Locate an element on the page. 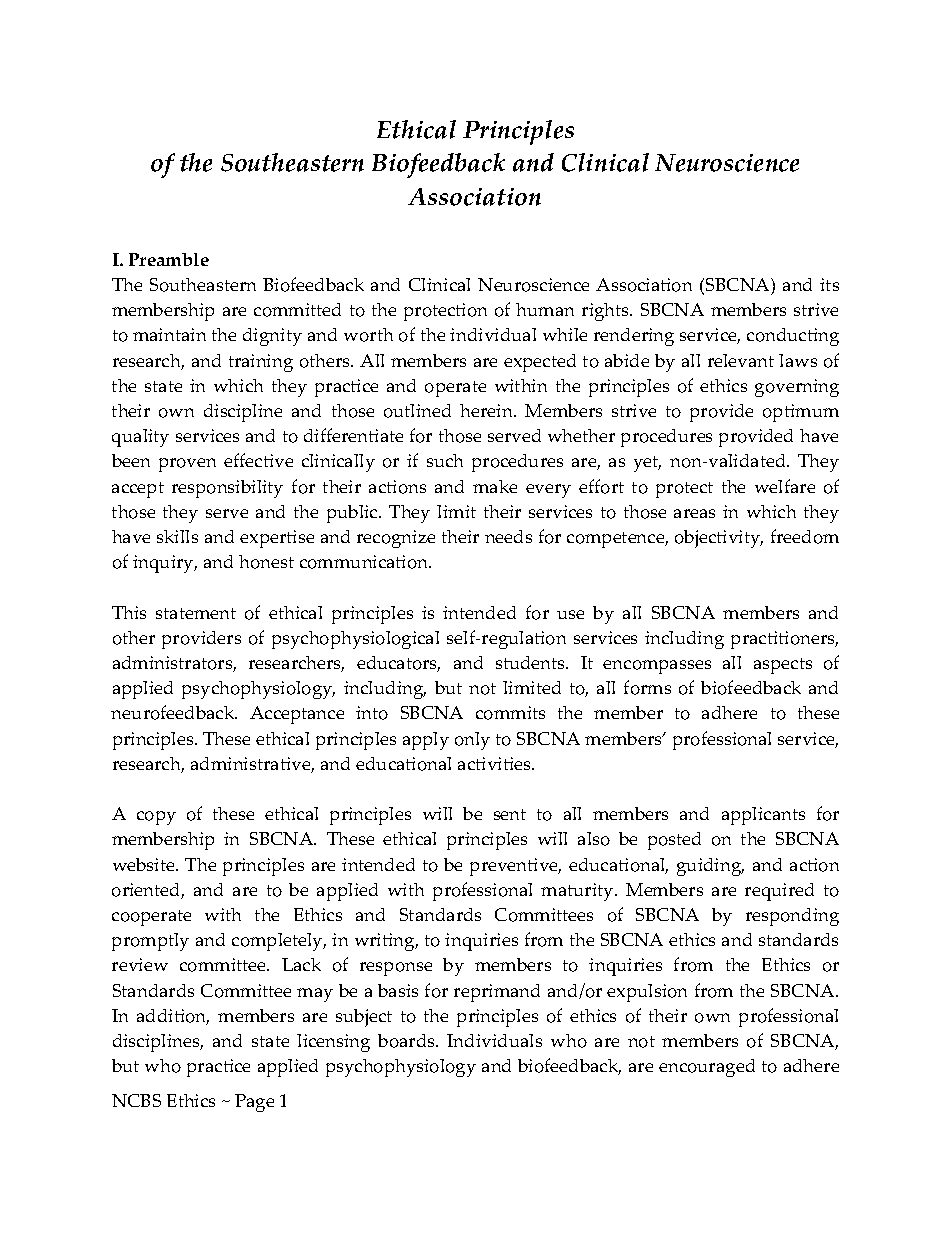 Image resolution: width=952 pixels, height=1233 pixels. Preamble is located at coordinates (169, 259).
